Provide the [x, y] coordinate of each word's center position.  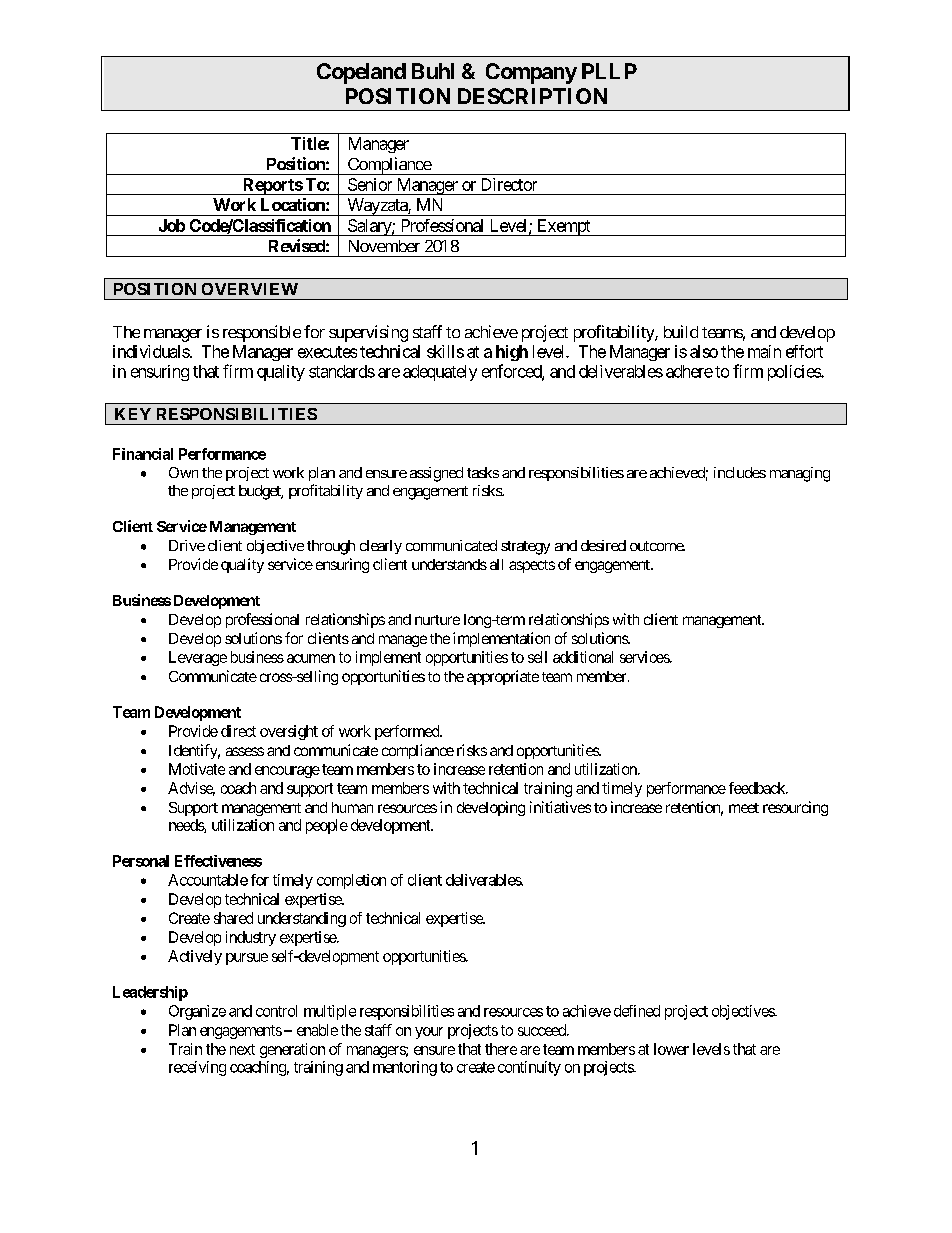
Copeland [361, 73]
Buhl [433, 71]
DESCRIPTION [532, 96]
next [242, 1049]
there [501, 1049]
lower [671, 1049]
